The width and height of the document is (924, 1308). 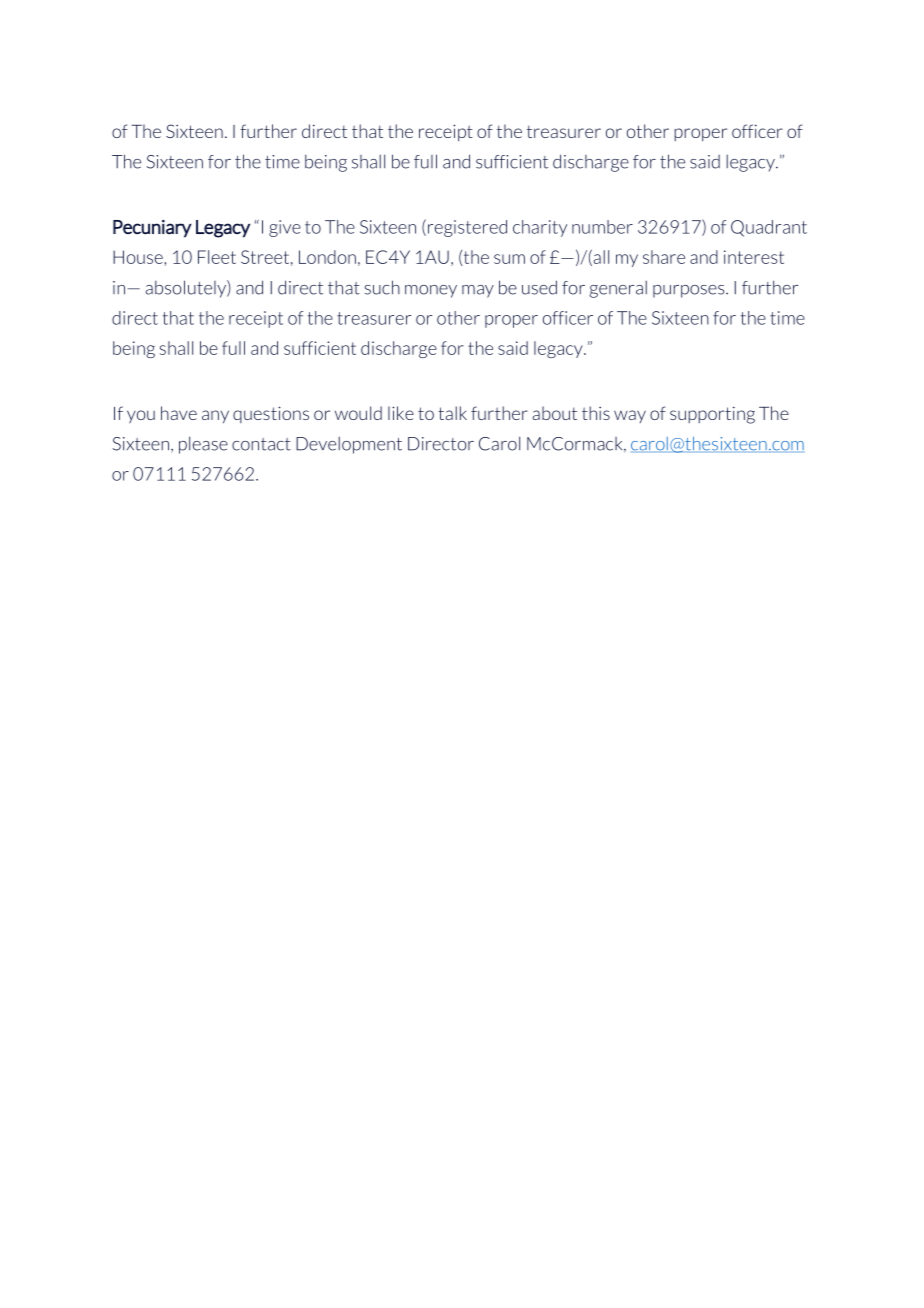 I want to click on may, so click(x=478, y=291).
